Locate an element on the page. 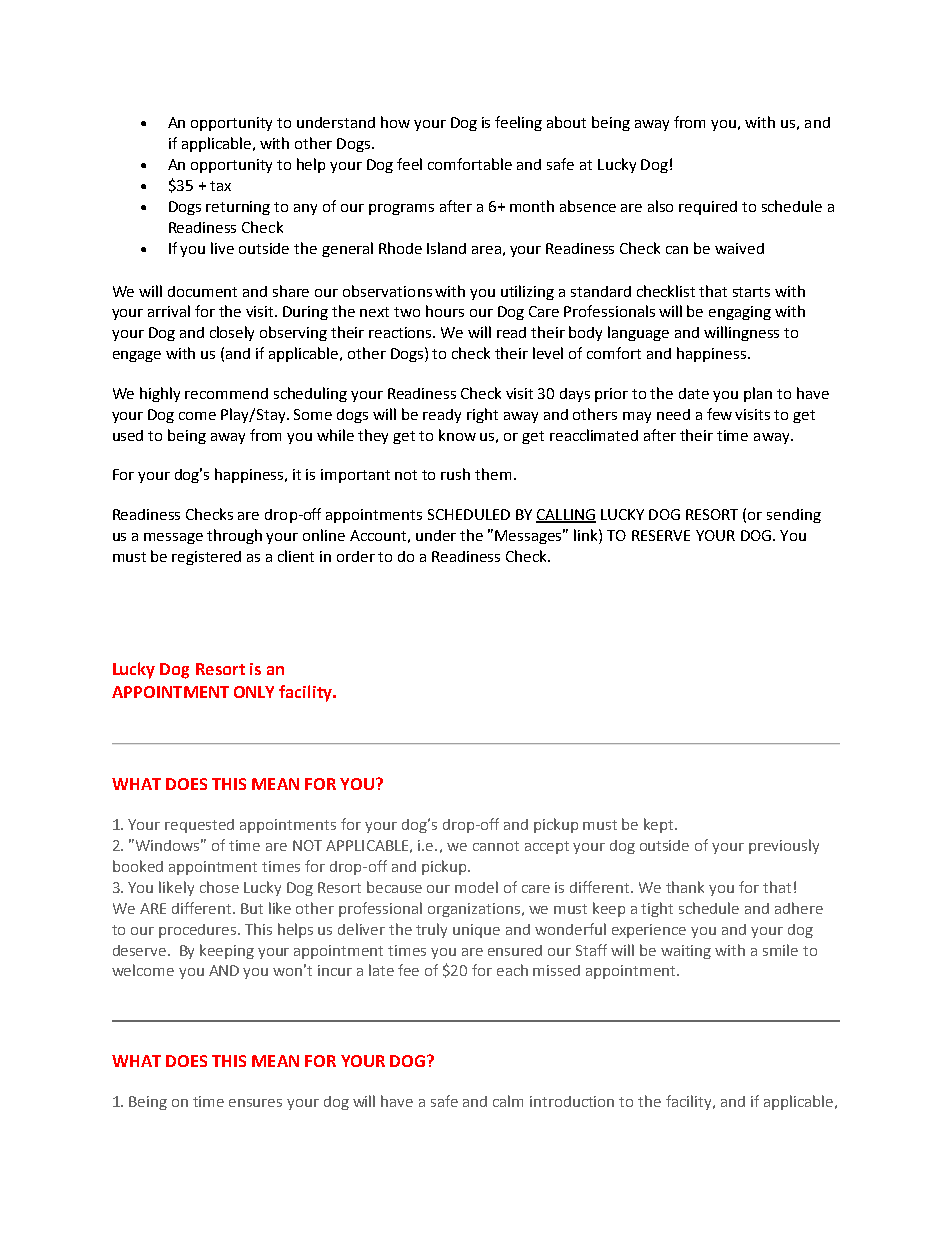 Image resolution: width=952 pixels, height=1233 pixels. tax is located at coordinates (220, 186).
